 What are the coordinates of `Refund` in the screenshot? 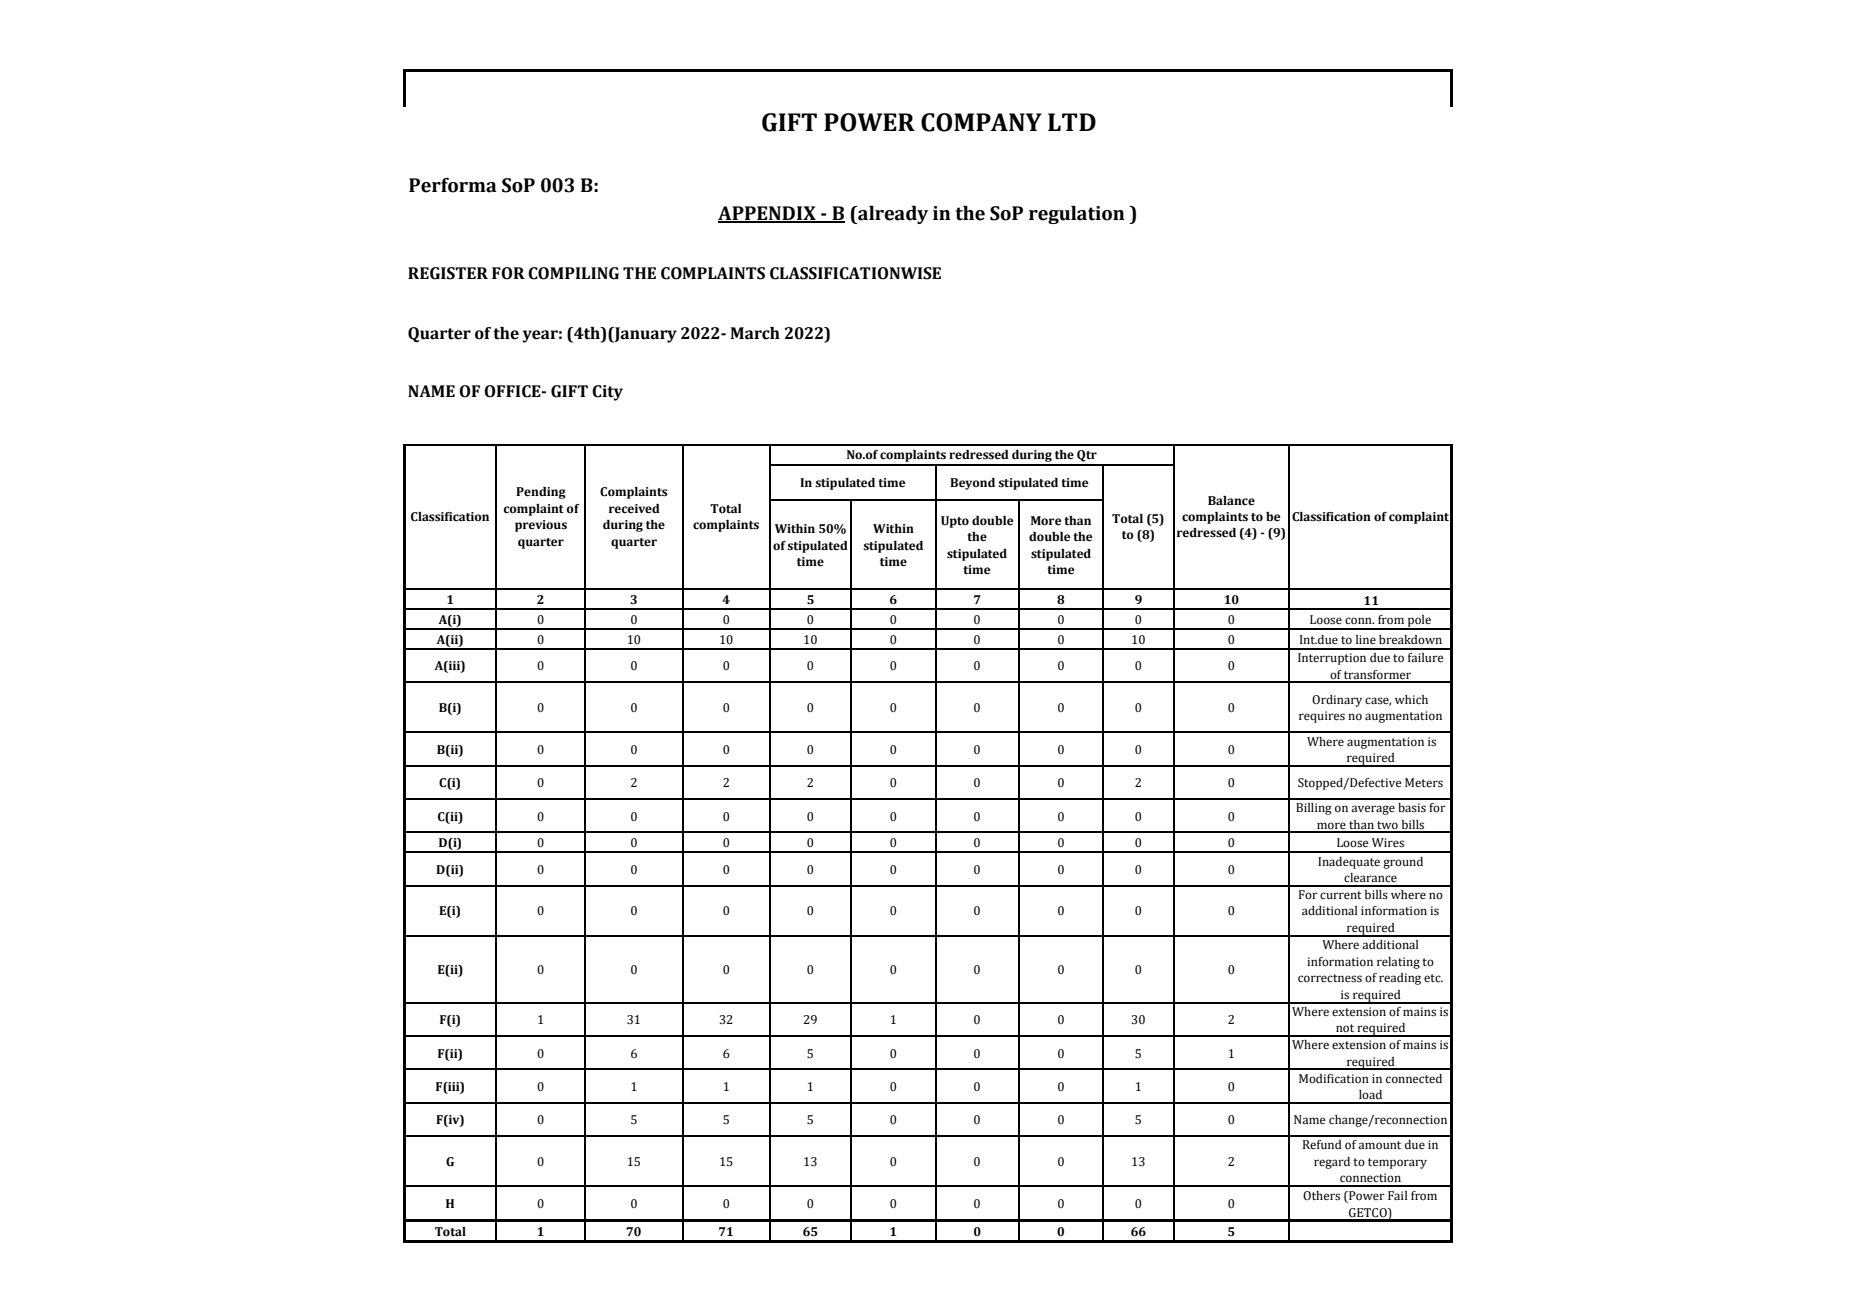 It's located at (1322, 1144).
